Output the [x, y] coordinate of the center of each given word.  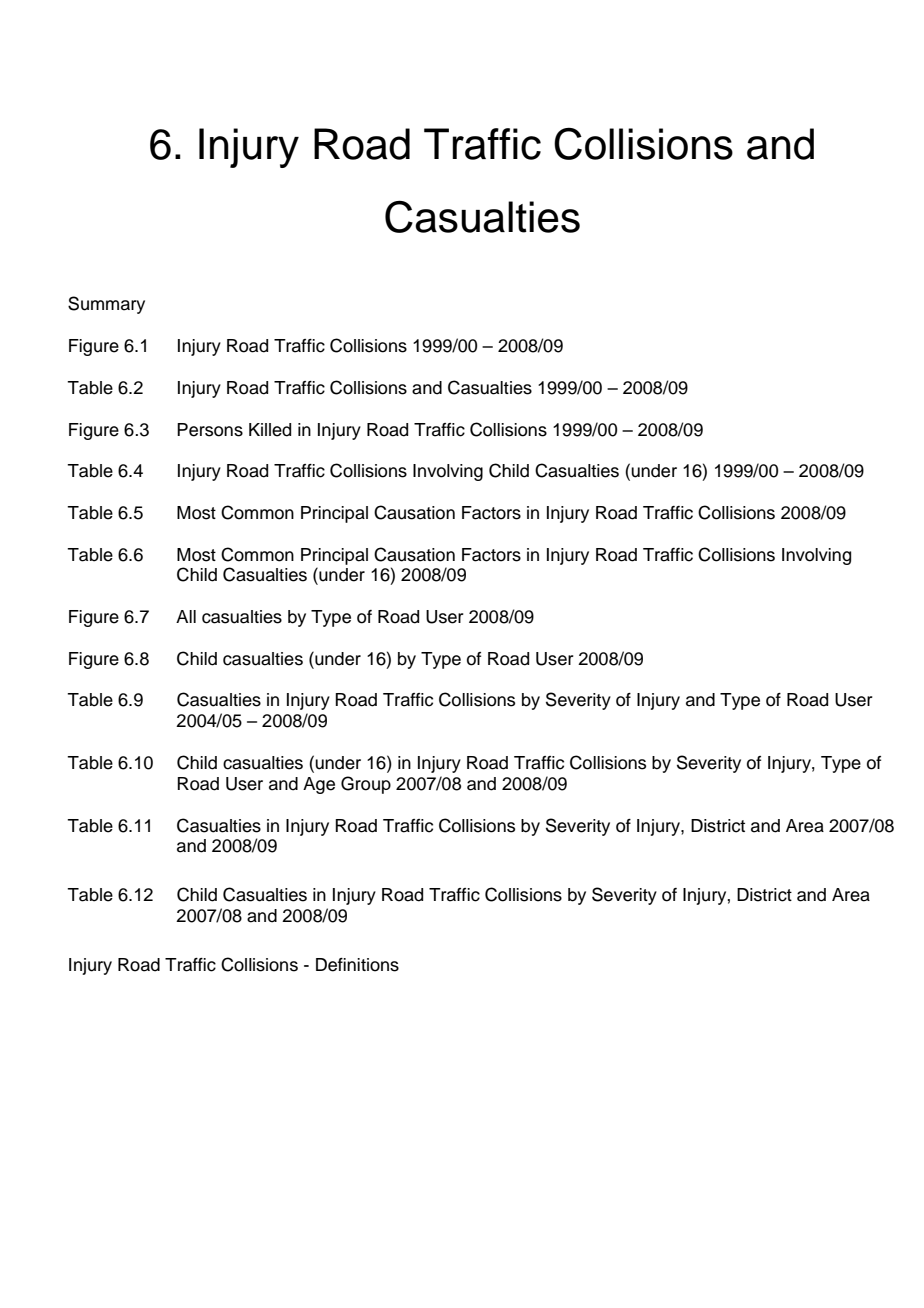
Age [319, 785]
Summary [106, 305]
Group [366, 785]
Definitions [357, 965]
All [186, 616]
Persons [210, 430]
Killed [270, 430]
